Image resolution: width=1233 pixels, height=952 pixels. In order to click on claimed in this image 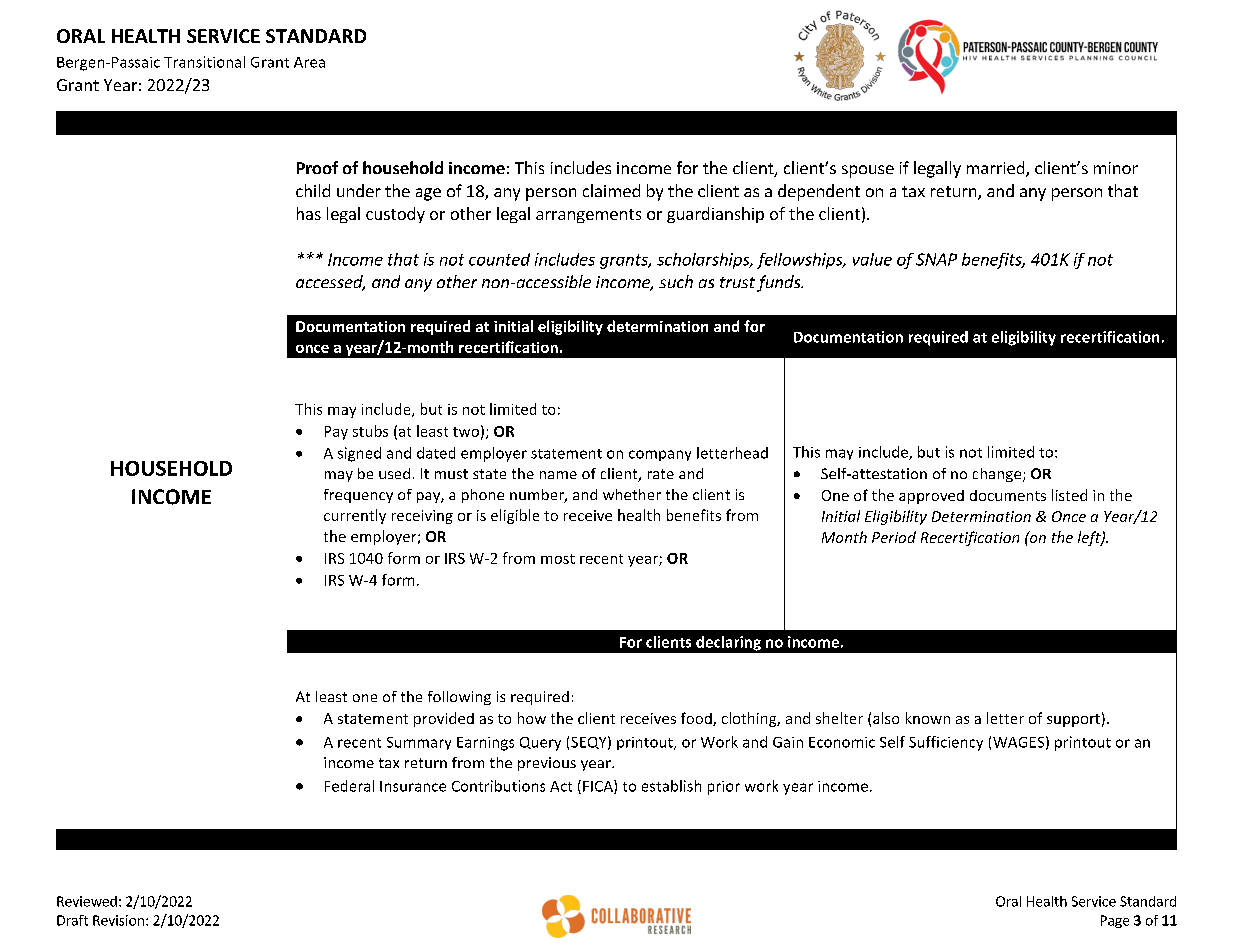, I will do `click(611, 190)`.
